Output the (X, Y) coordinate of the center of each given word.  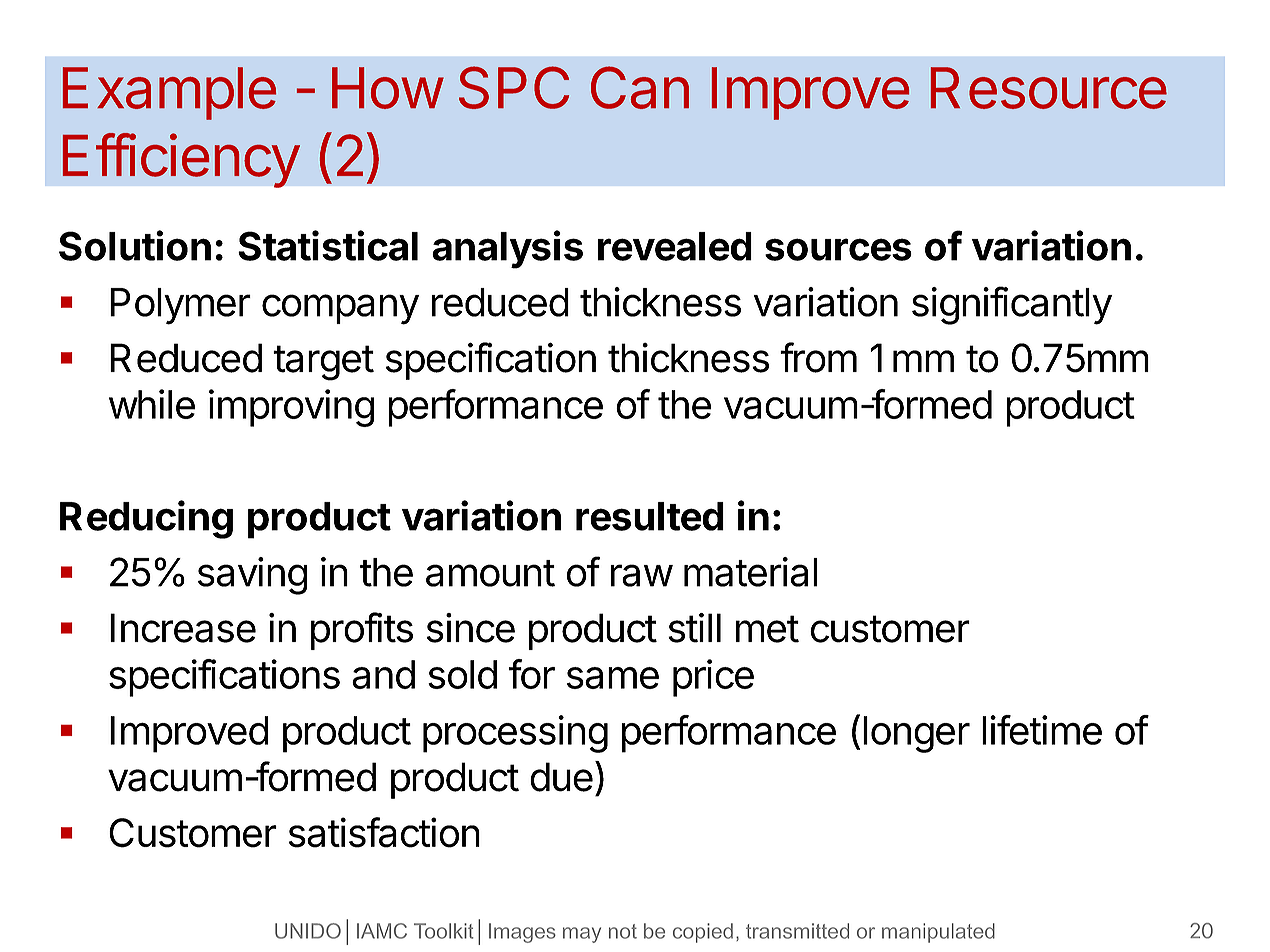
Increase (183, 628)
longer (916, 734)
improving (291, 408)
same (613, 678)
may (582, 935)
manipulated (938, 933)
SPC (514, 87)
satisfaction (384, 832)
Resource (1049, 88)
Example (169, 93)
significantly (1012, 305)
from (818, 357)
